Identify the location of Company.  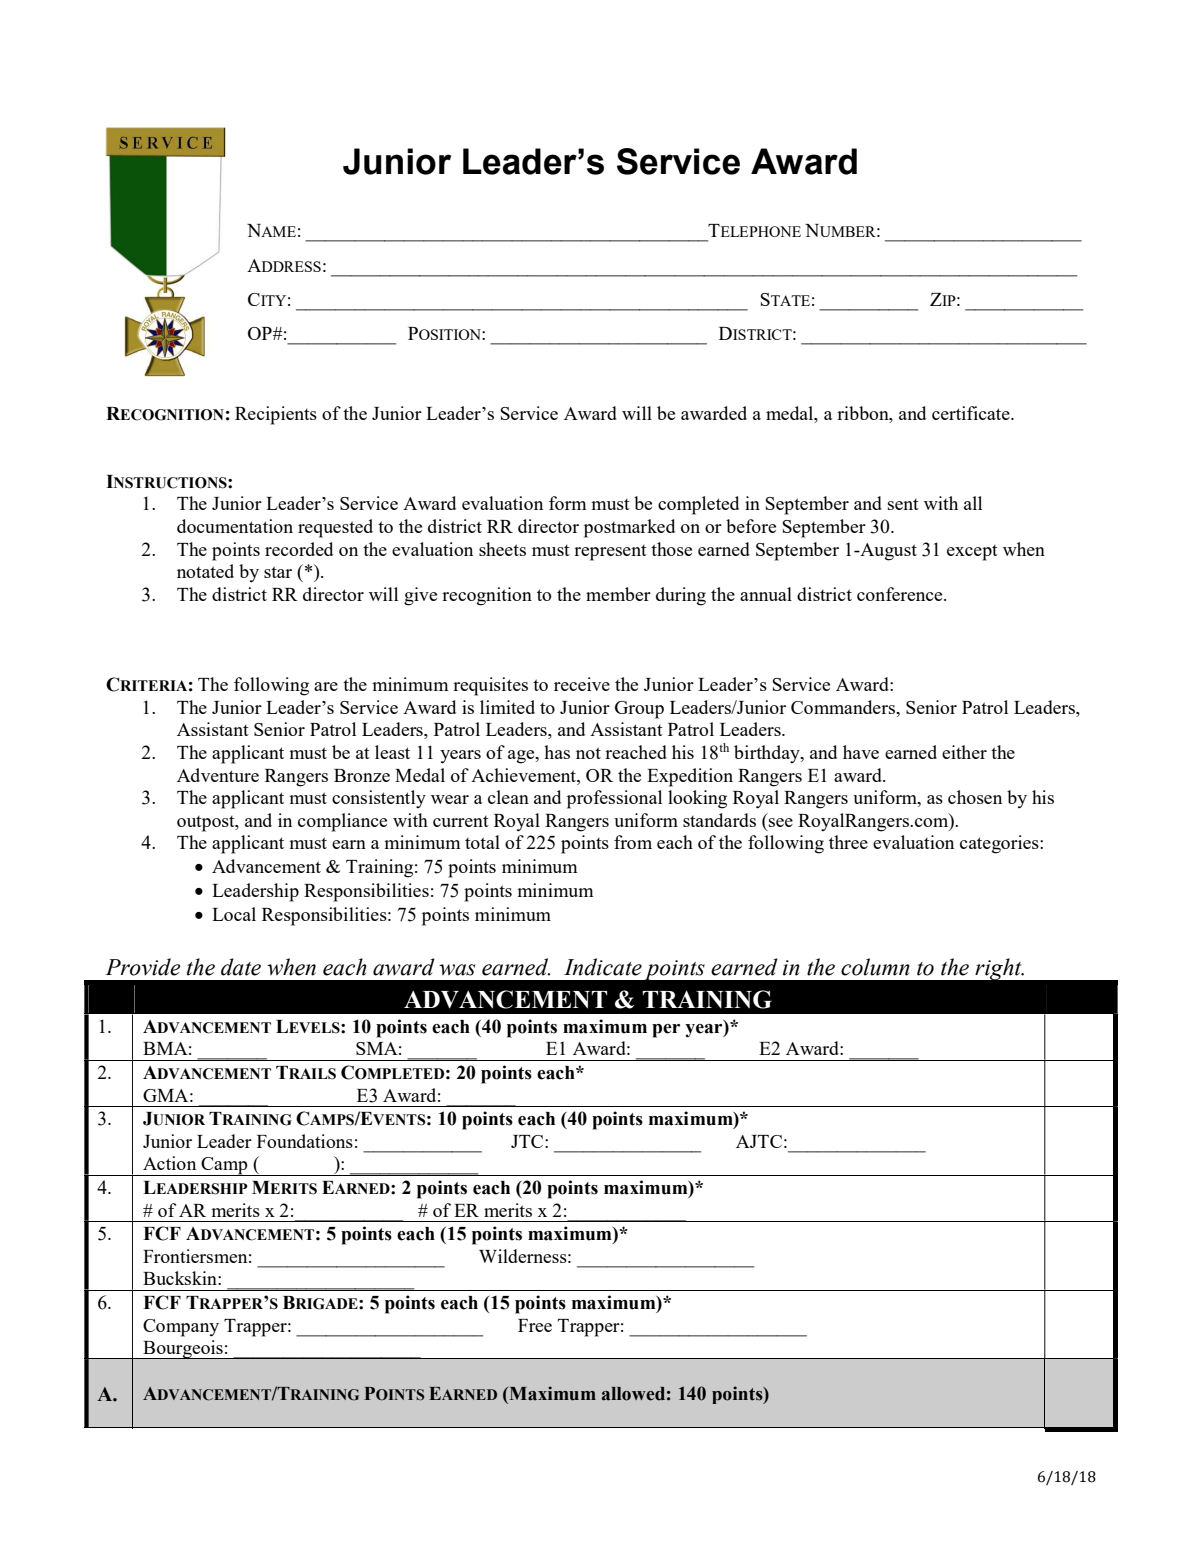
(181, 1328).
